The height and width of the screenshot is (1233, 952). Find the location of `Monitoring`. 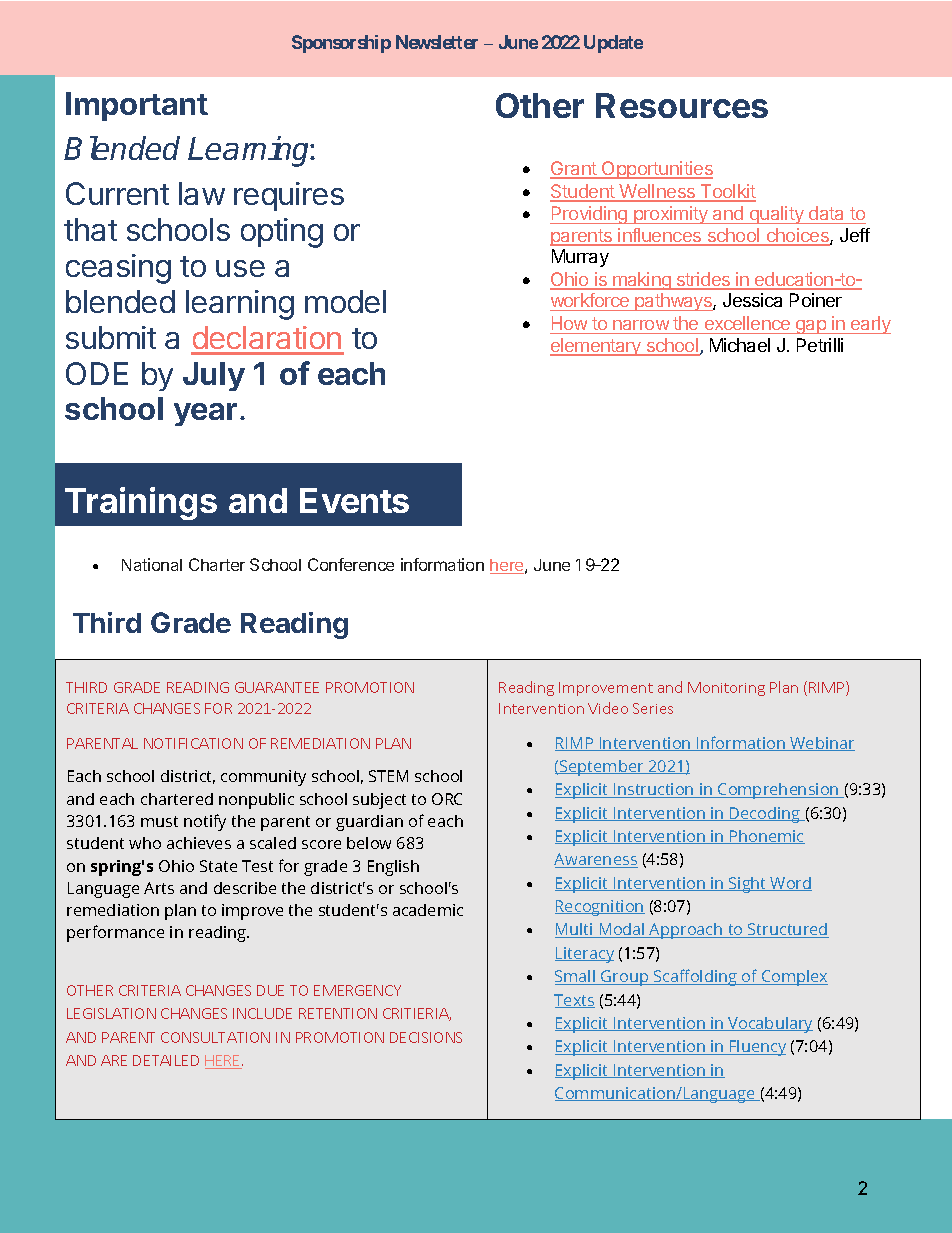

Monitoring is located at coordinates (726, 689).
